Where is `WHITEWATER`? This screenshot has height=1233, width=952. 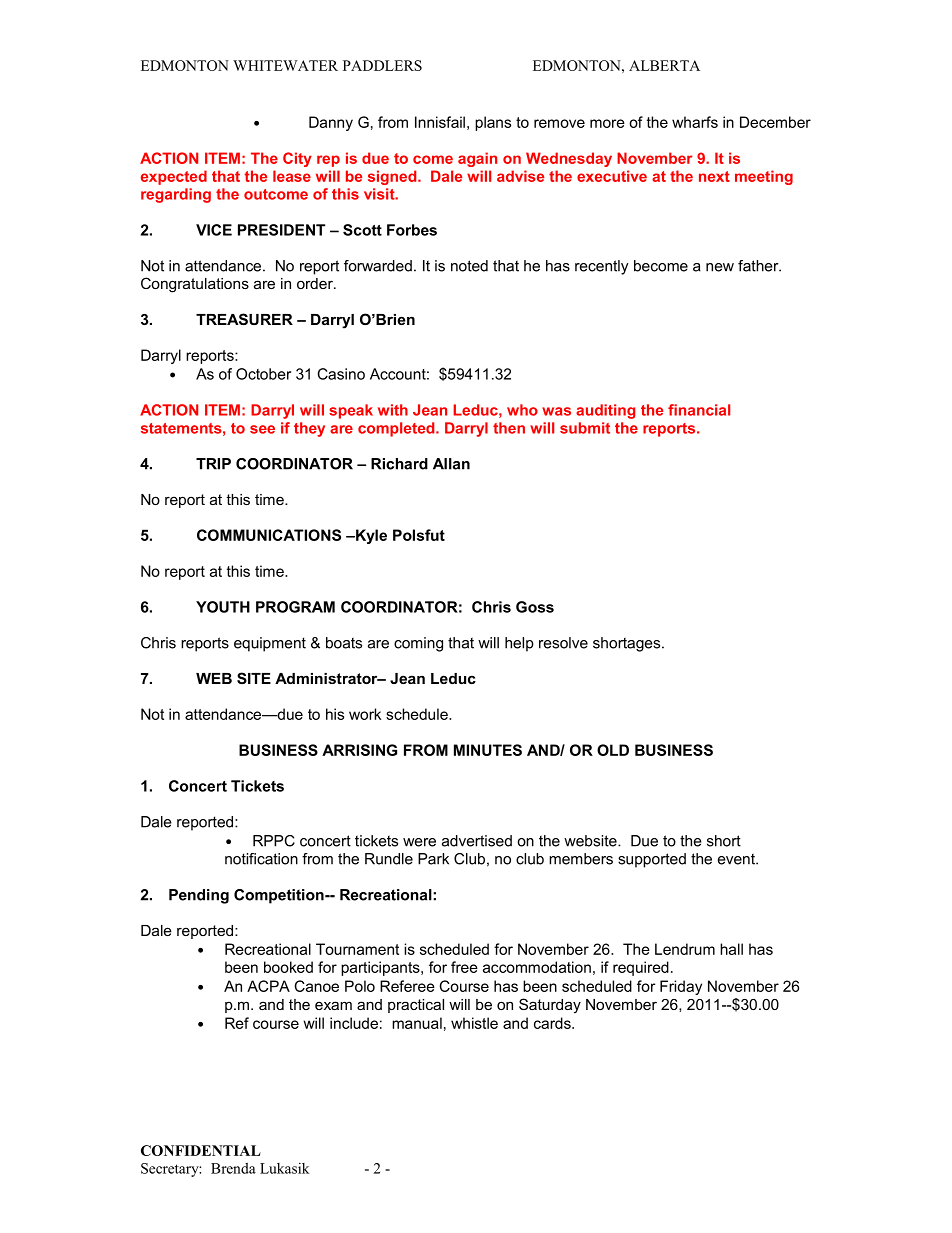 WHITEWATER is located at coordinates (285, 65).
